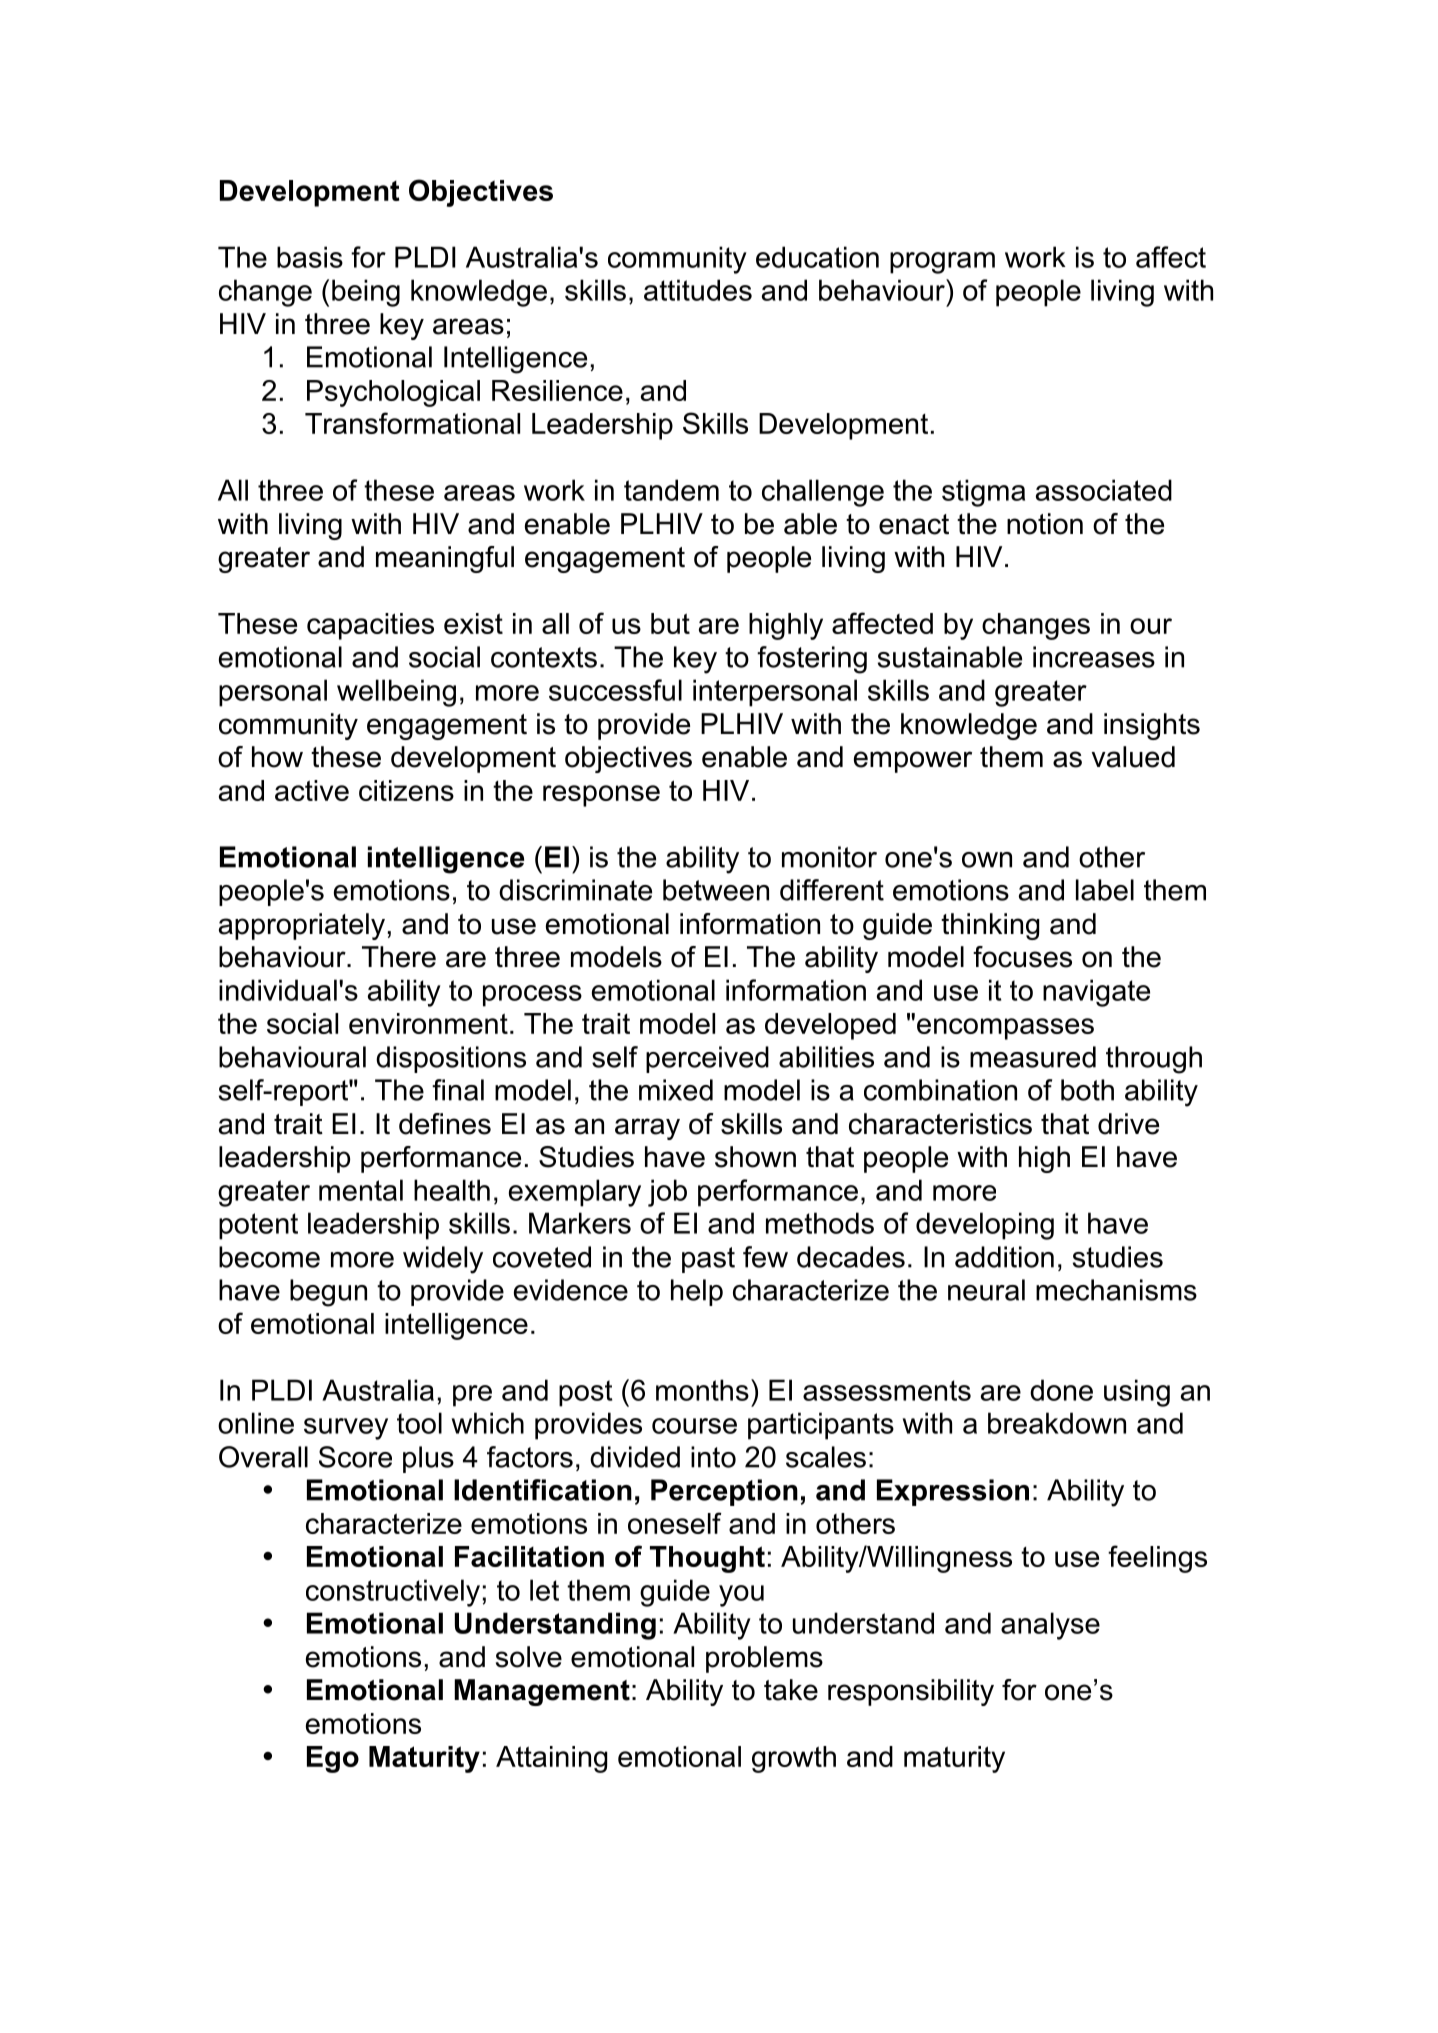 This image has height=2033, width=1438. What do you see at coordinates (702, 1390) in the image?
I see `months` at bounding box center [702, 1390].
